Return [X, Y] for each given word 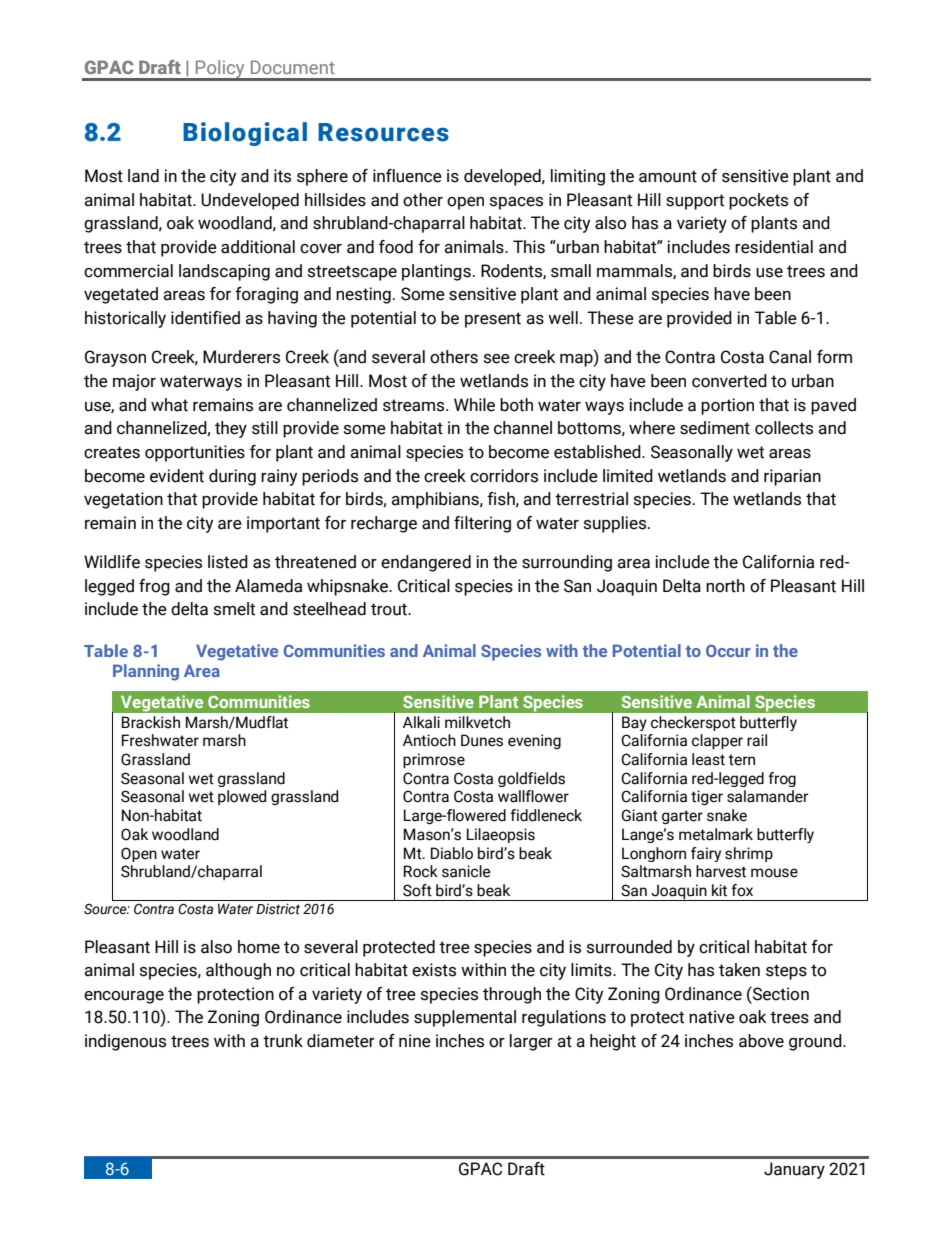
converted [729, 381]
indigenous [125, 1042]
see [497, 359]
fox [742, 890]
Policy [220, 70]
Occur [728, 650]
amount [668, 176]
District [278, 909]
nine [415, 1041]
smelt [234, 609]
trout [390, 609]
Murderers [241, 357]
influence [407, 176]
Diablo [452, 853]
